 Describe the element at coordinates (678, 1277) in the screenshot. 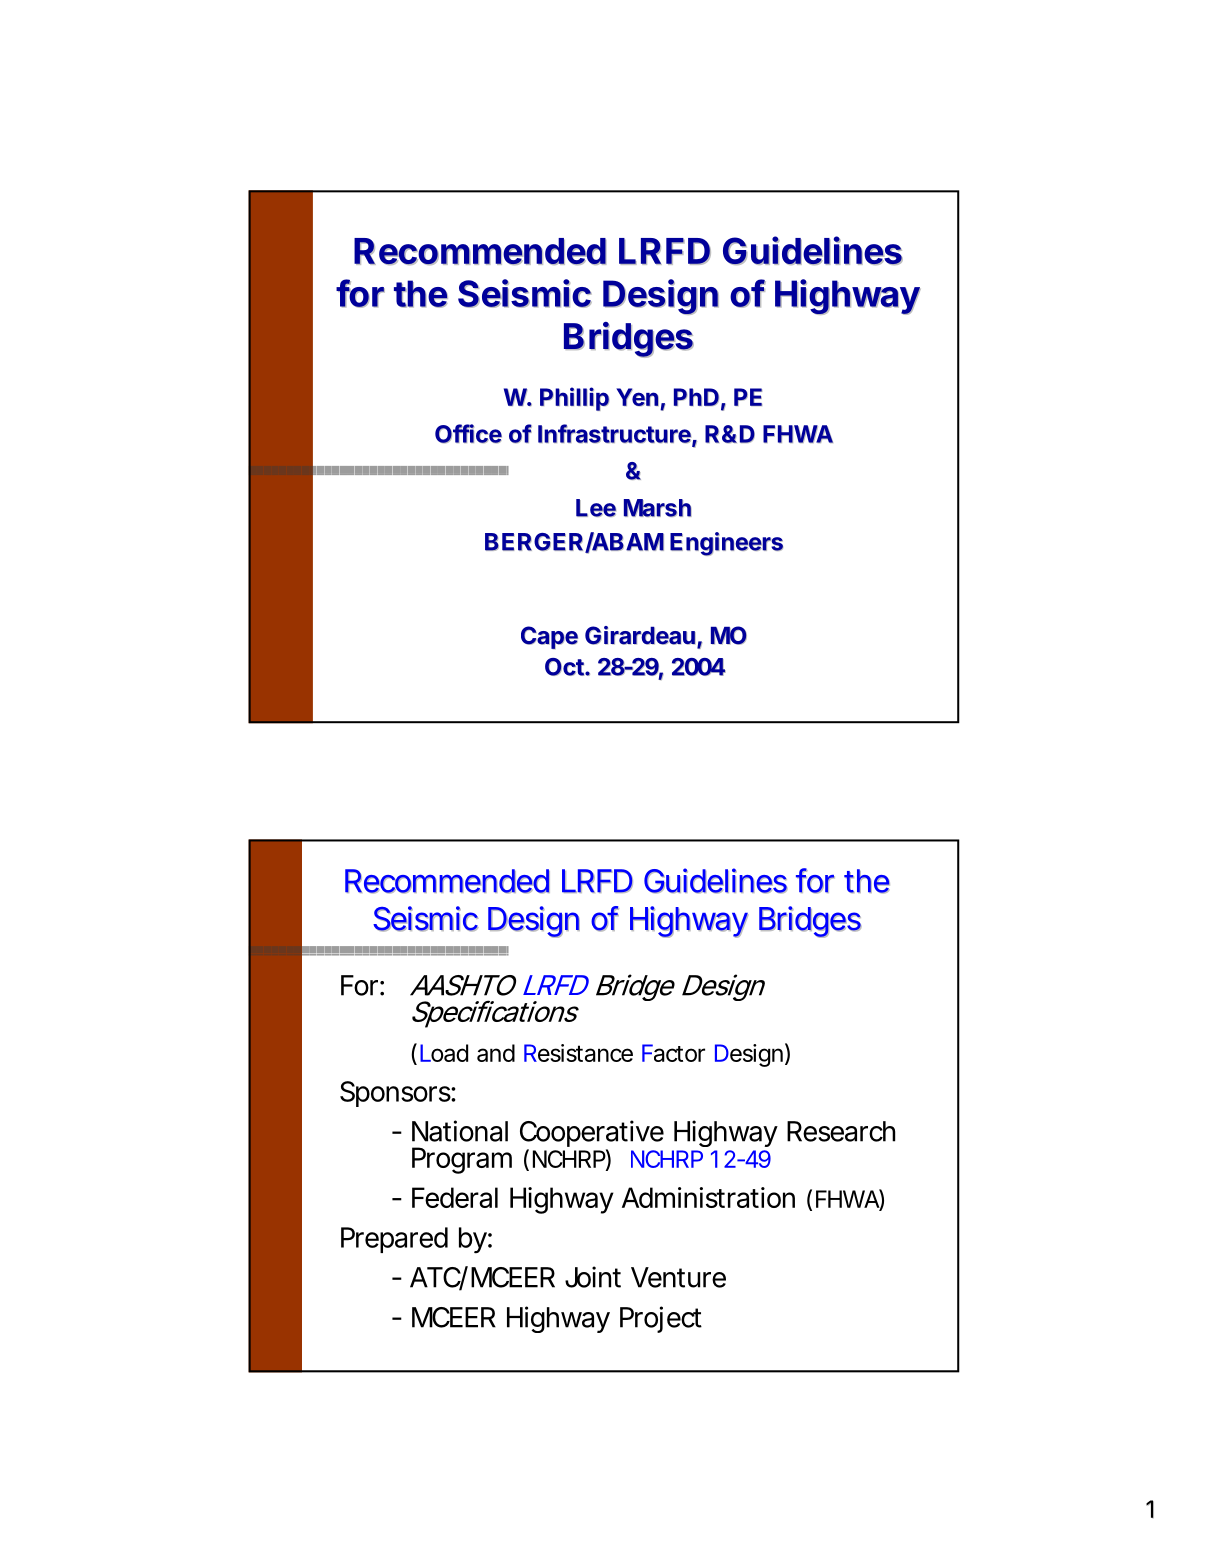

I see `Venture` at that location.
